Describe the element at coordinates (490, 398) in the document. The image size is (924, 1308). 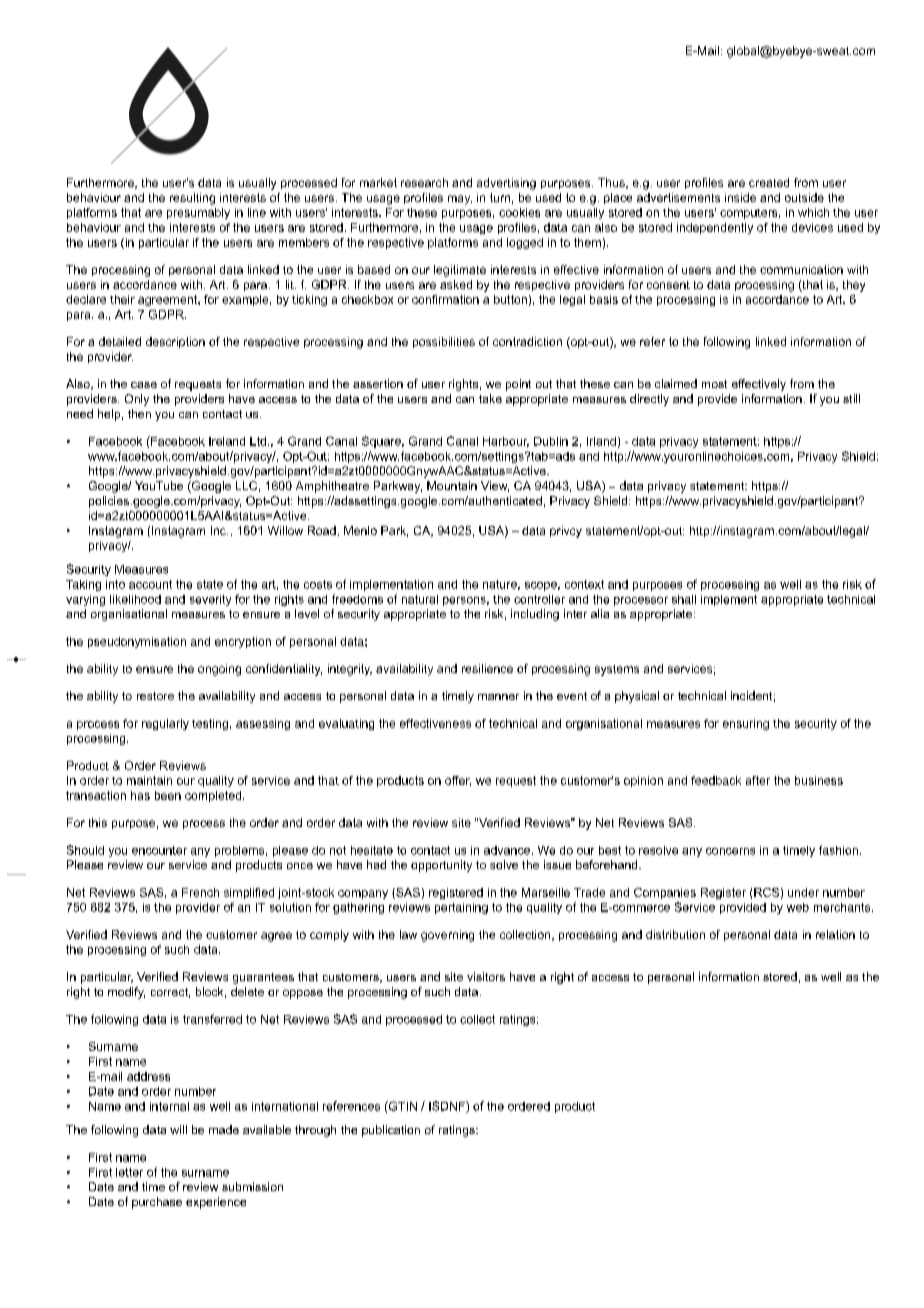
I see `take` at that location.
